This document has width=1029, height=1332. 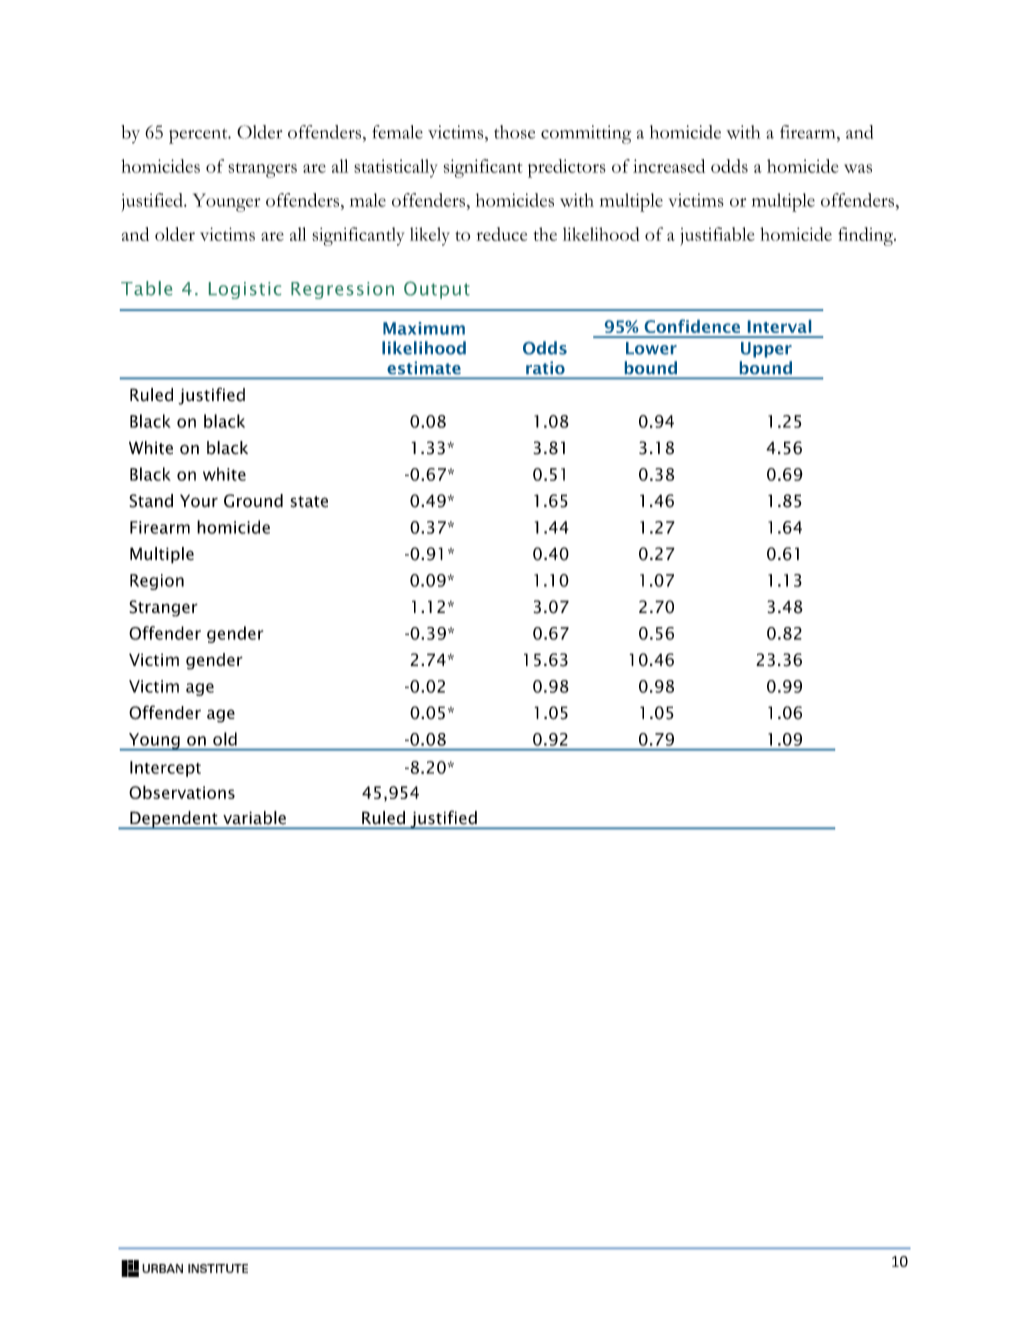 I want to click on Upper, so click(x=766, y=350).
